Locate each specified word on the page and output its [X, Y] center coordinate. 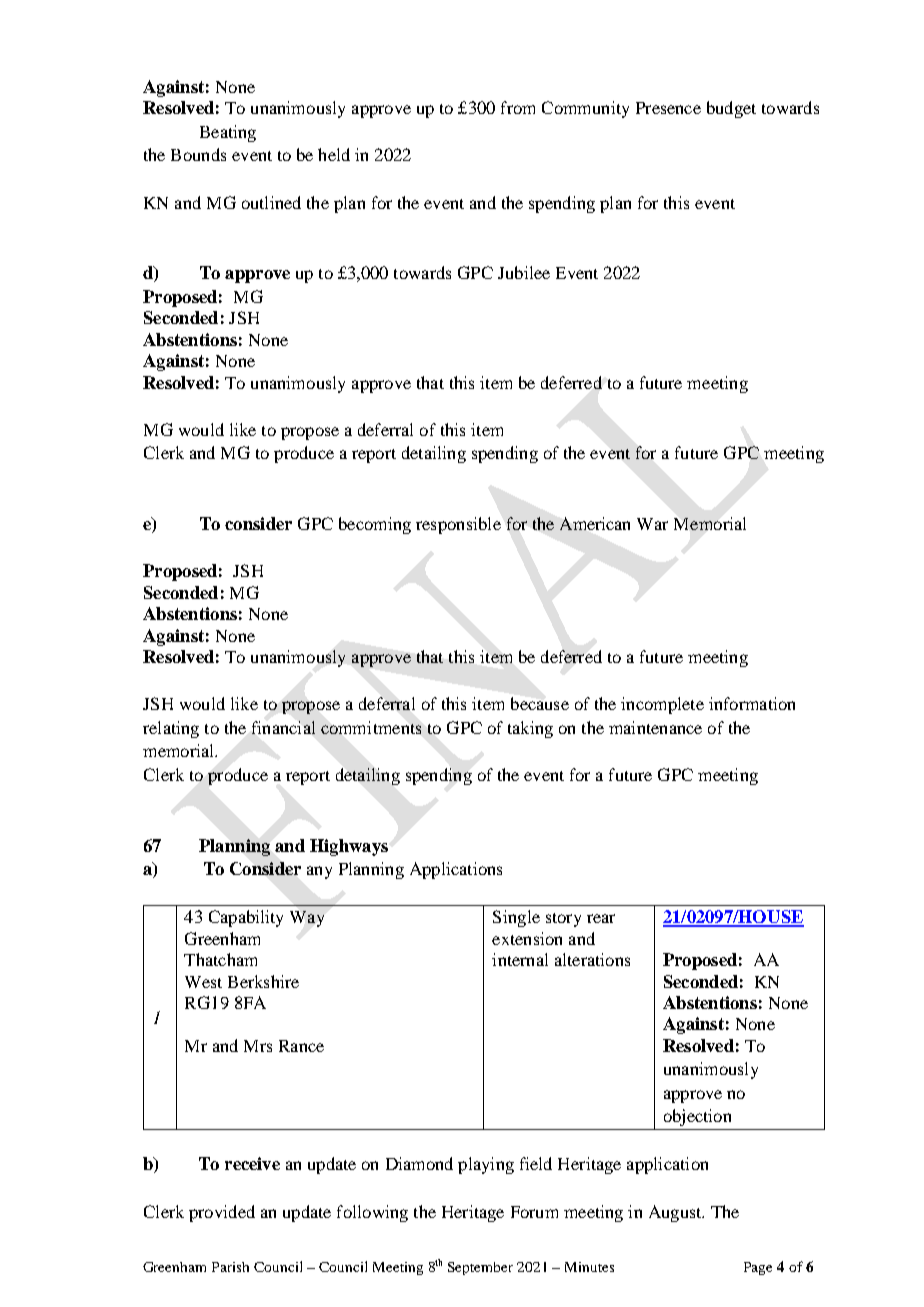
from [518, 107]
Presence [668, 108]
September [480, 1268]
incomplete [662, 705]
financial [283, 727]
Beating [228, 133]
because [540, 703]
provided [222, 1213]
